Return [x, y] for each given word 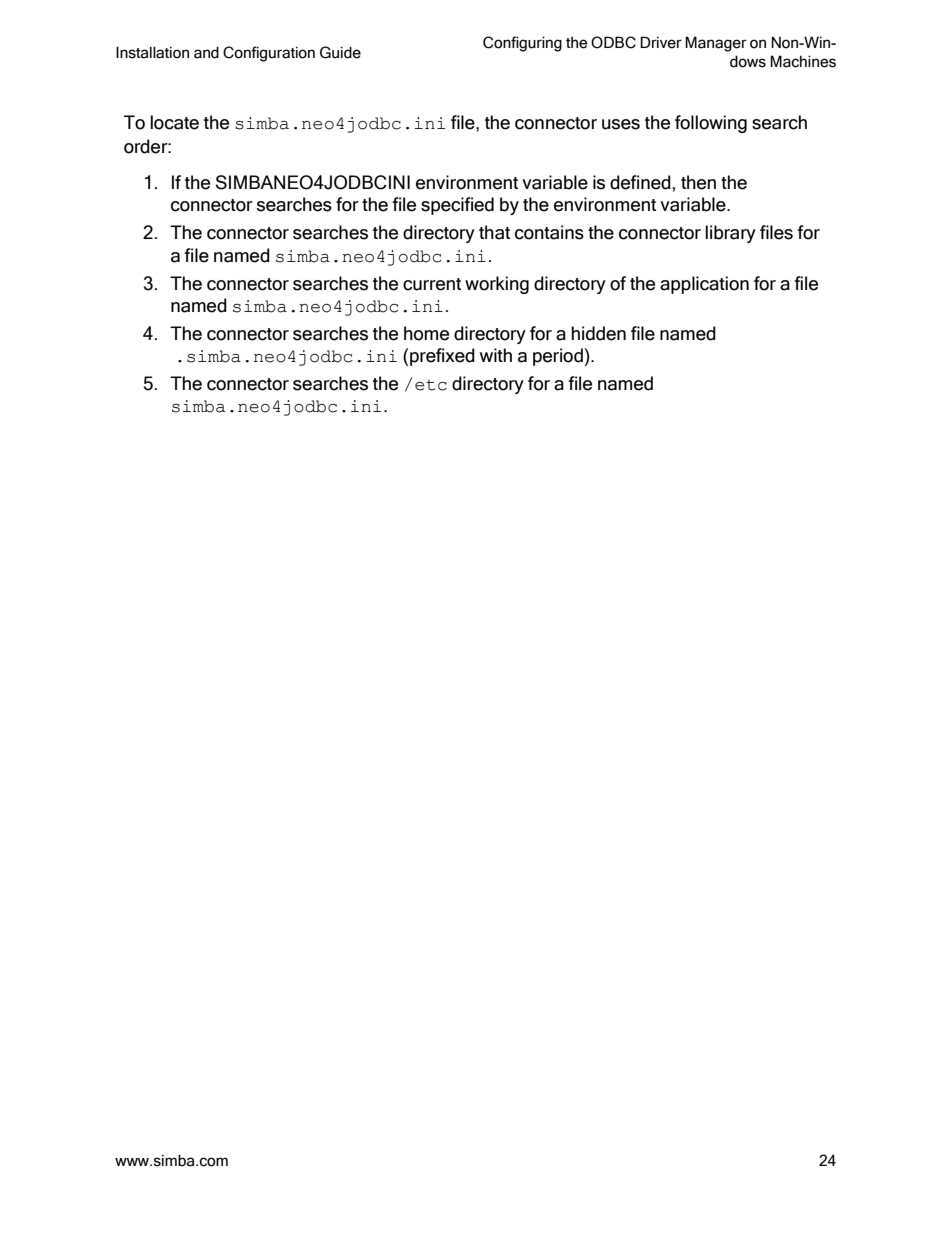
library [730, 234]
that [494, 232]
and [206, 52]
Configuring [522, 44]
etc [431, 385]
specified [457, 206]
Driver [661, 42]
